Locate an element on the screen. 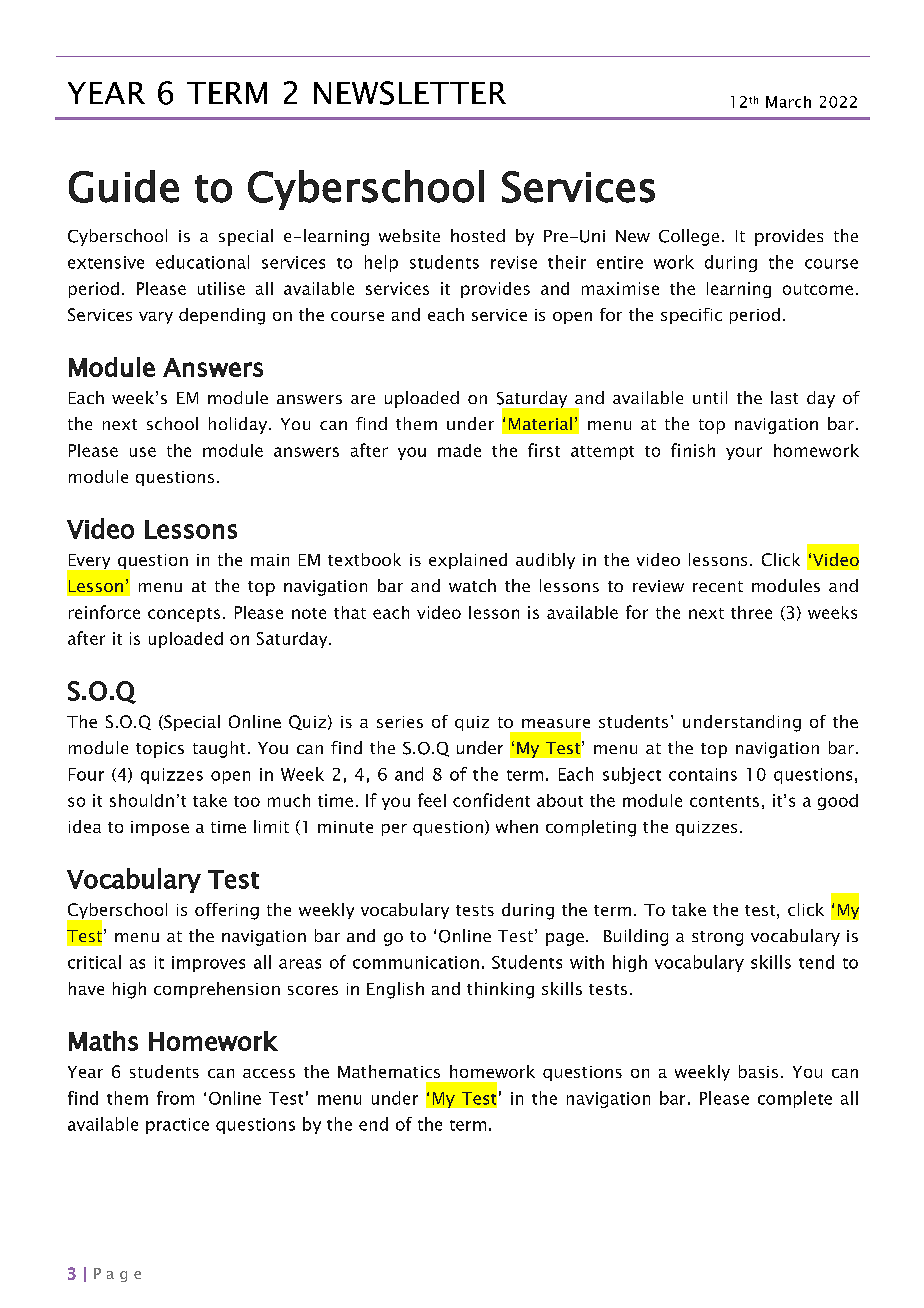 This screenshot has height=1308, width=924. last is located at coordinates (784, 397).
